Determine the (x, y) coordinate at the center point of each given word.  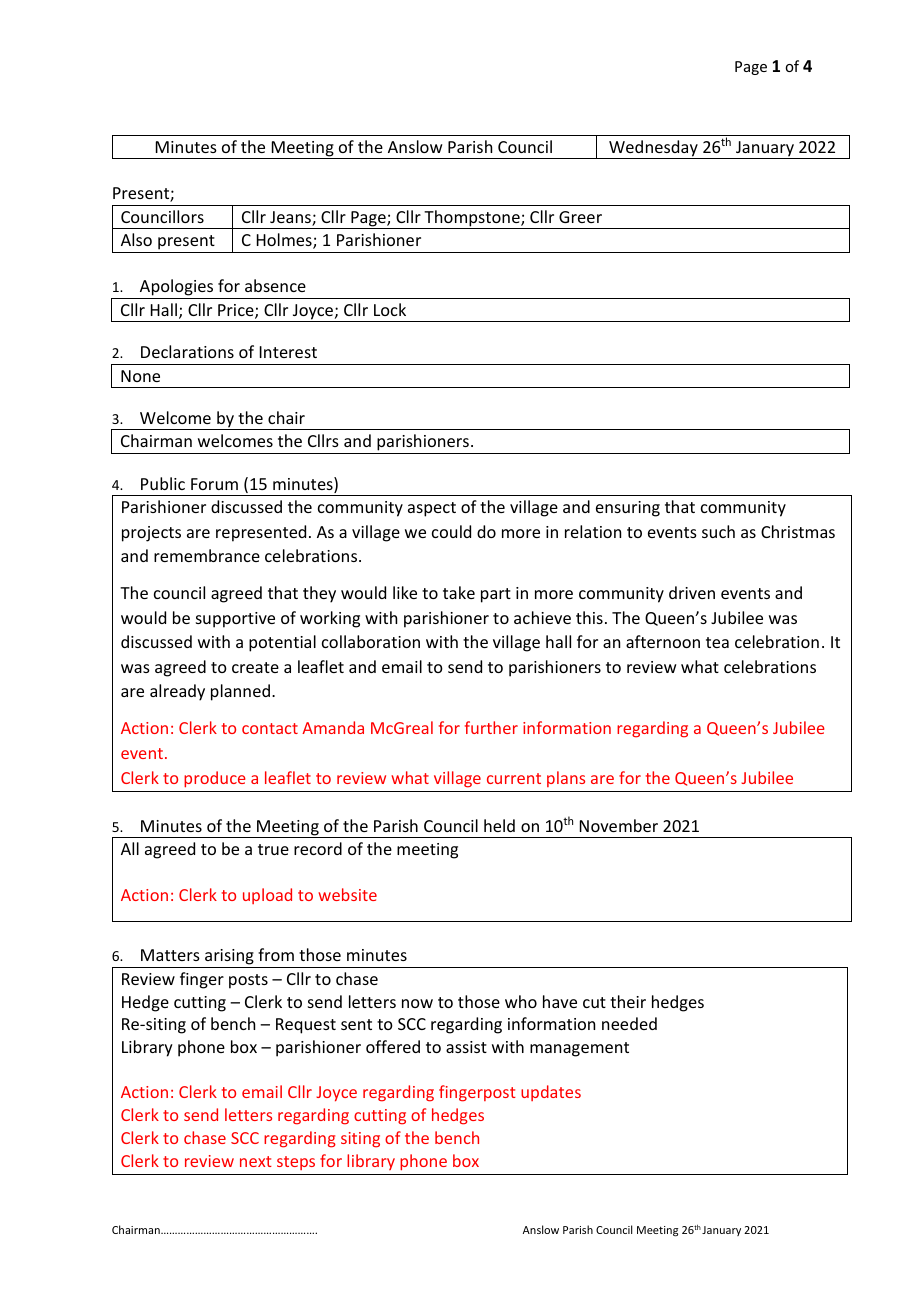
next (256, 1161)
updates (551, 1093)
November (619, 825)
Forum (214, 484)
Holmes (285, 241)
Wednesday (653, 149)
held (499, 825)
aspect (432, 509)
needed (629, 1023)
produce (215, 779)
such (718, 531)
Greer (580, 217)
